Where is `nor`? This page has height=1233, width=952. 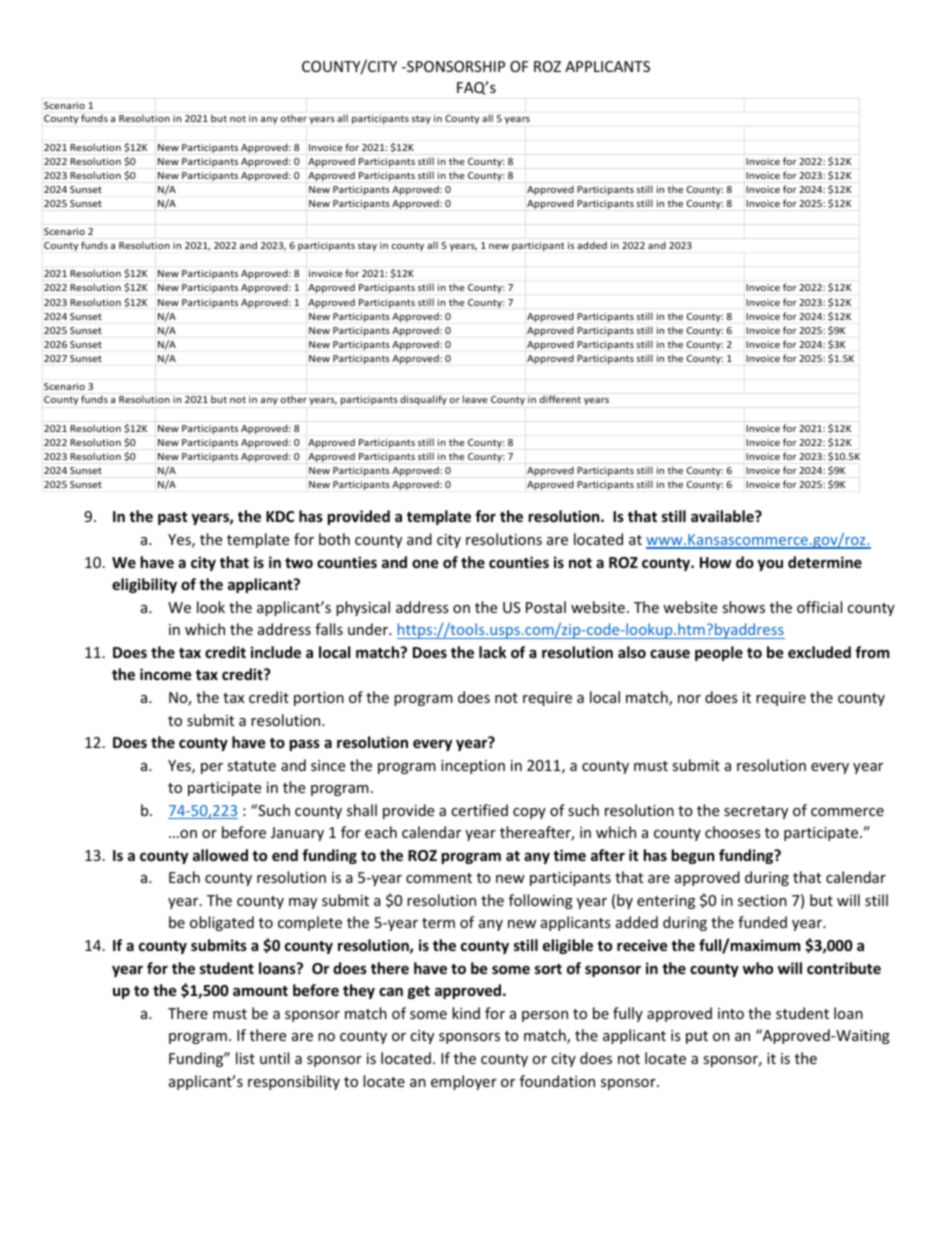 nor is located at coordinates (689, 699).
